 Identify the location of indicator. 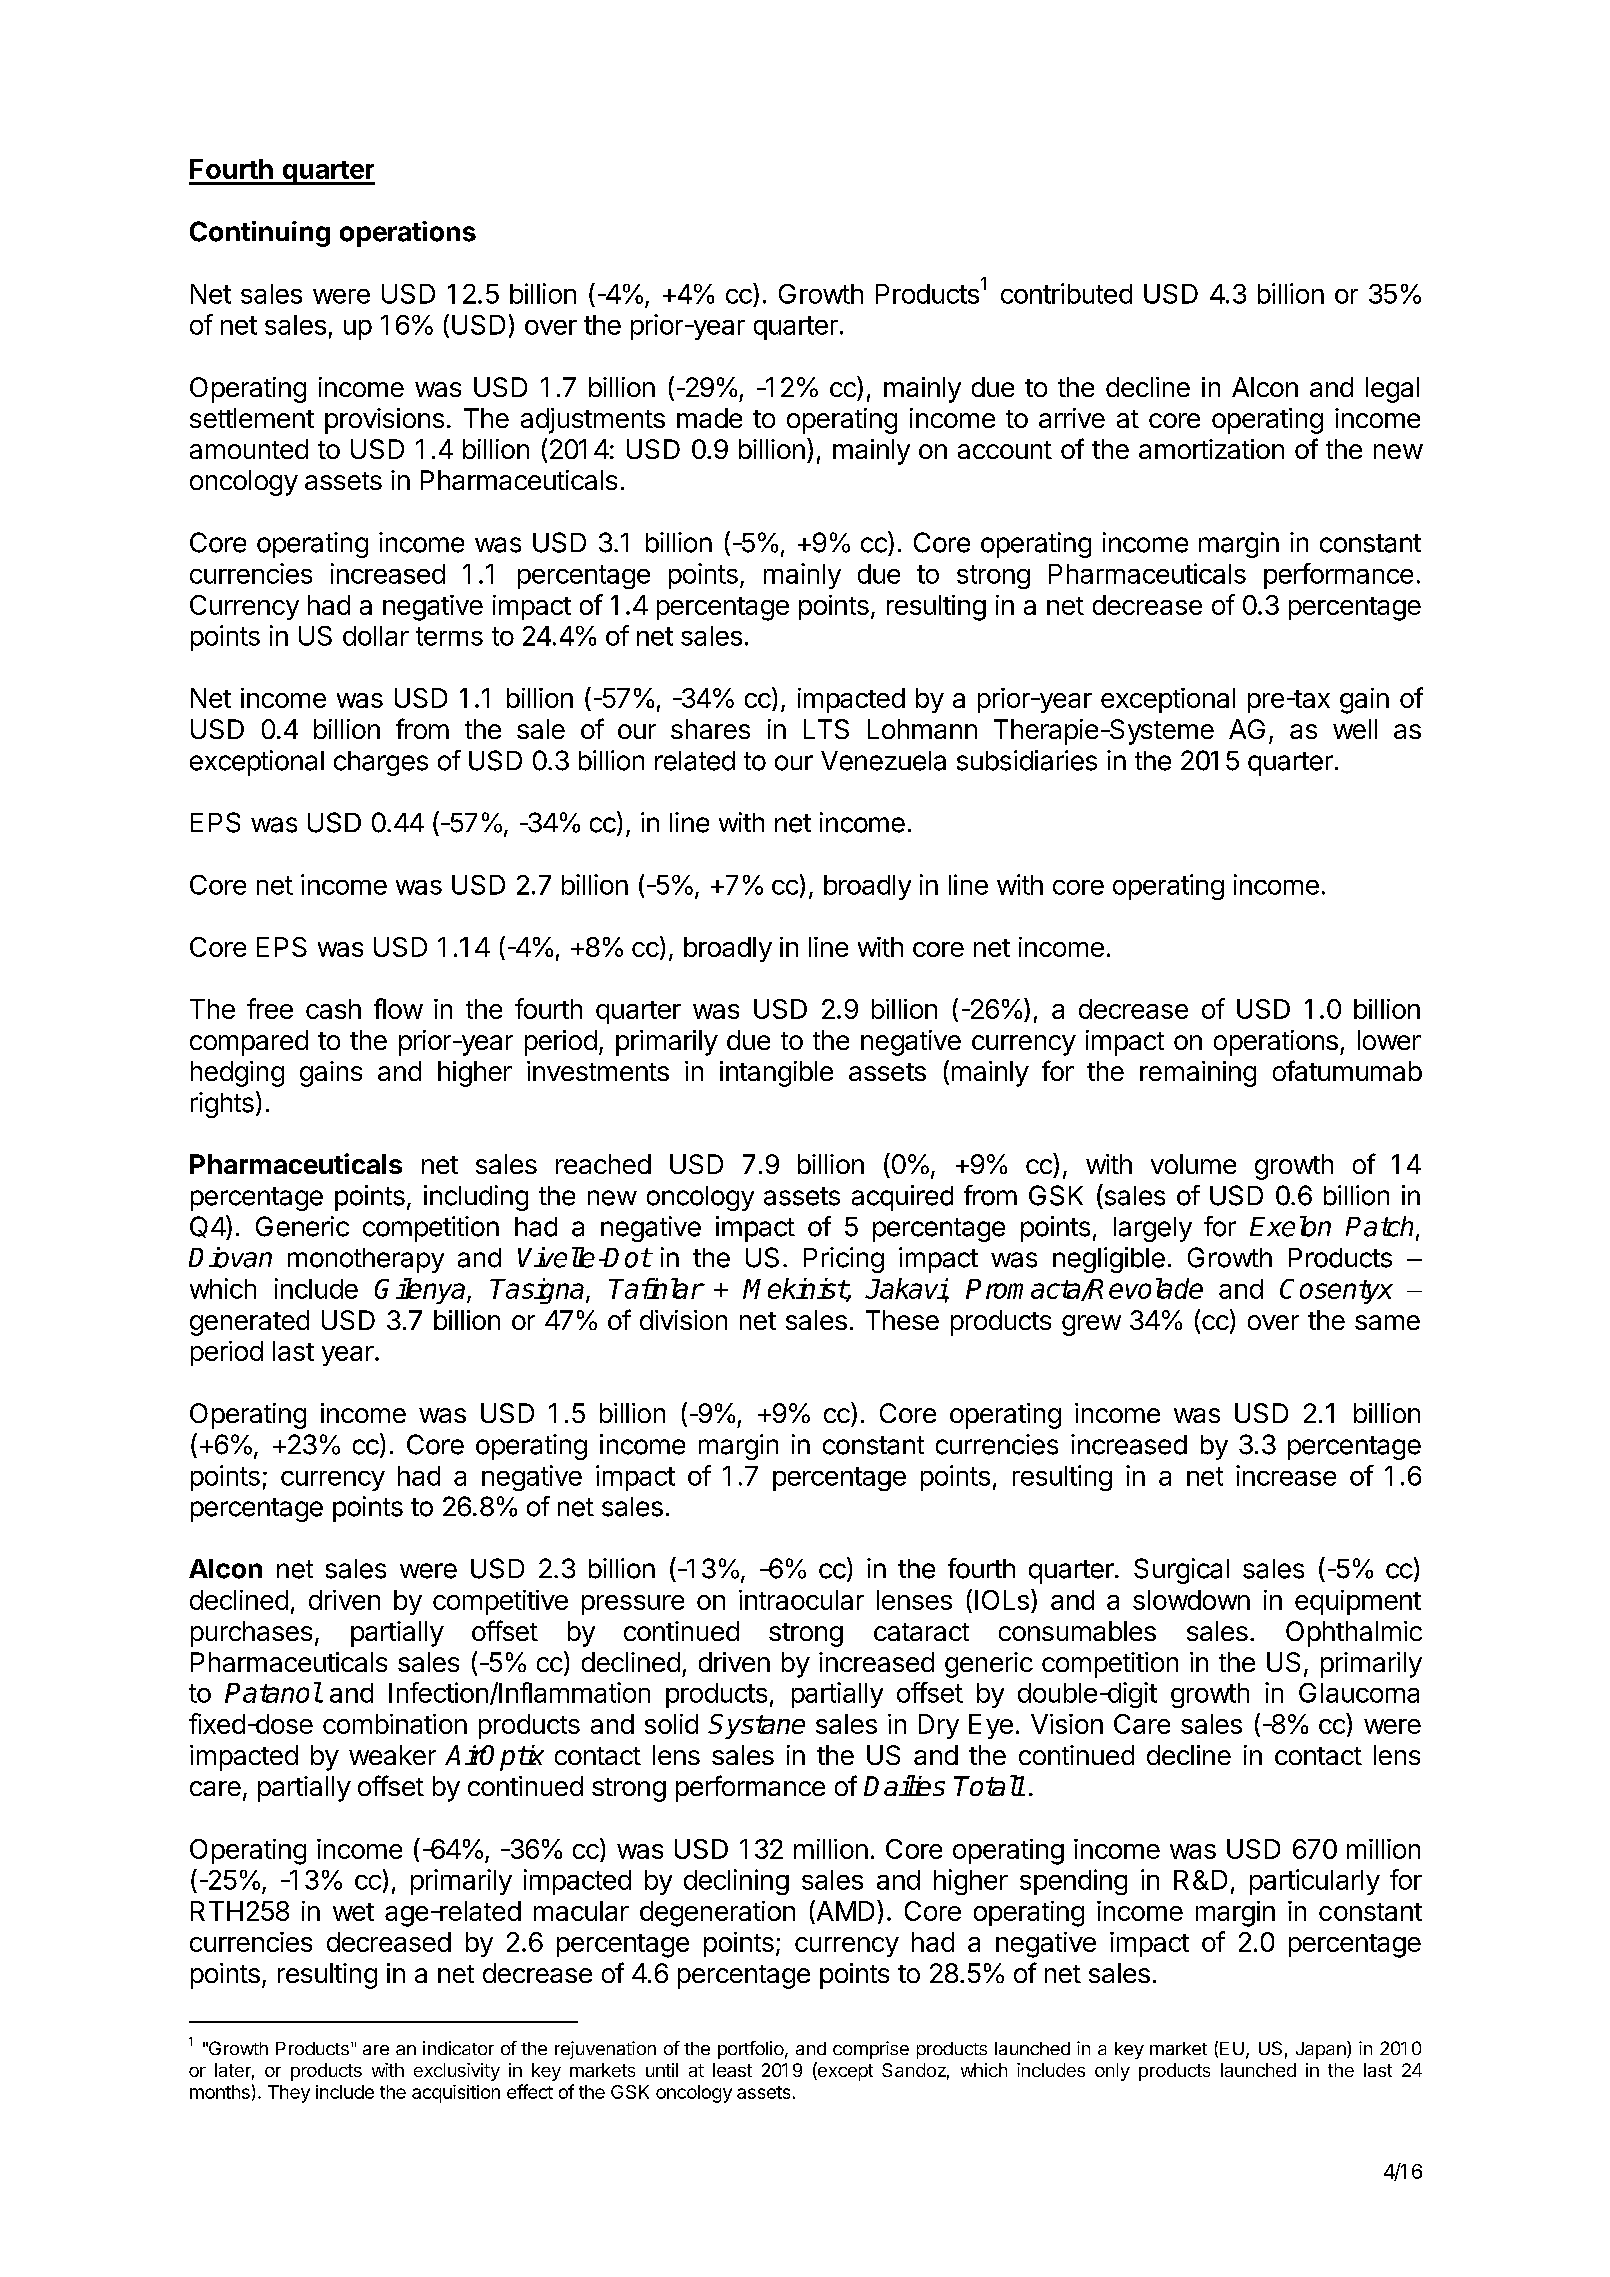
(458, 2048).
